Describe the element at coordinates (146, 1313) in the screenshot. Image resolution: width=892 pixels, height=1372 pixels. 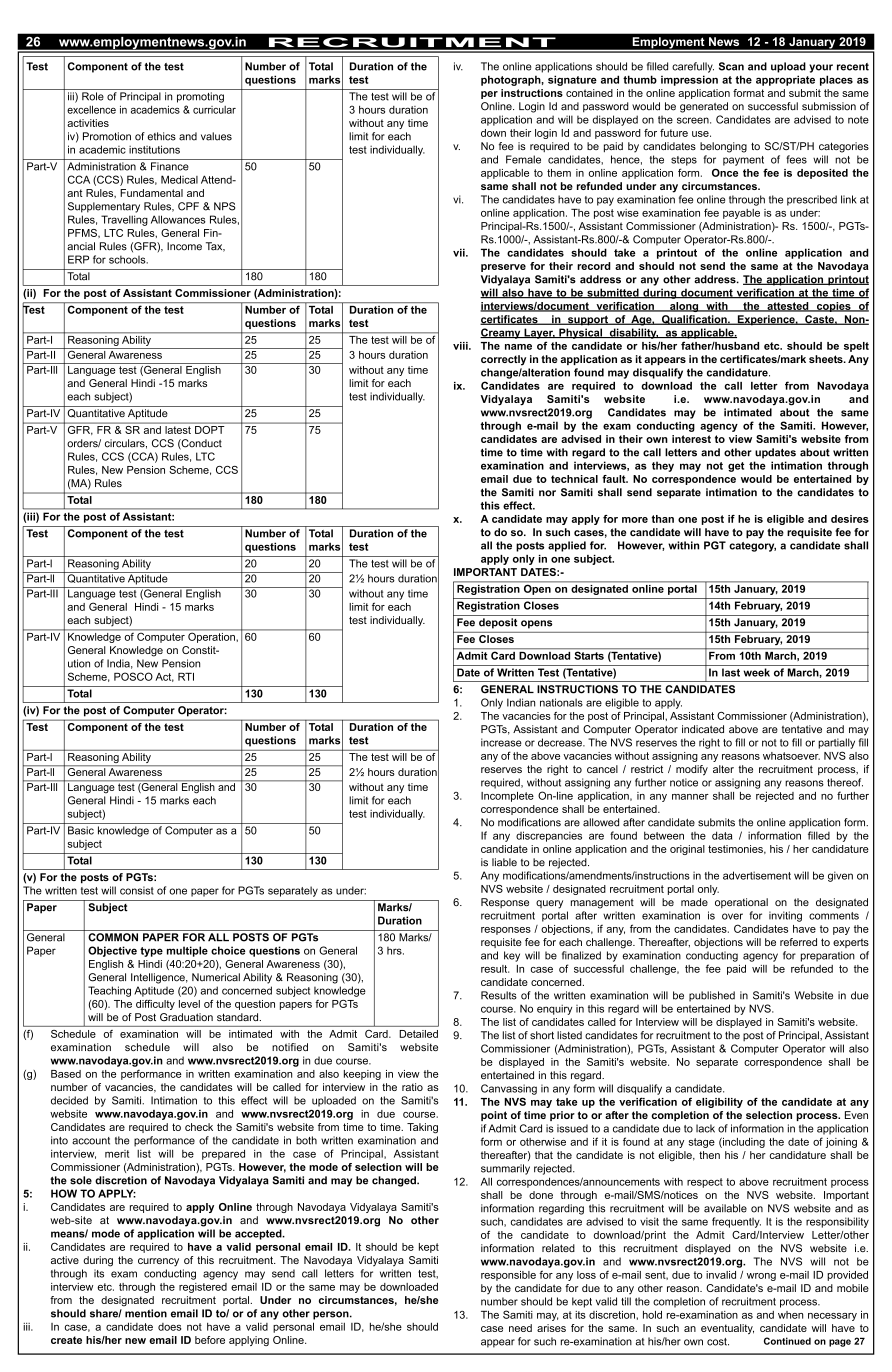
I see `mention` at that location.
